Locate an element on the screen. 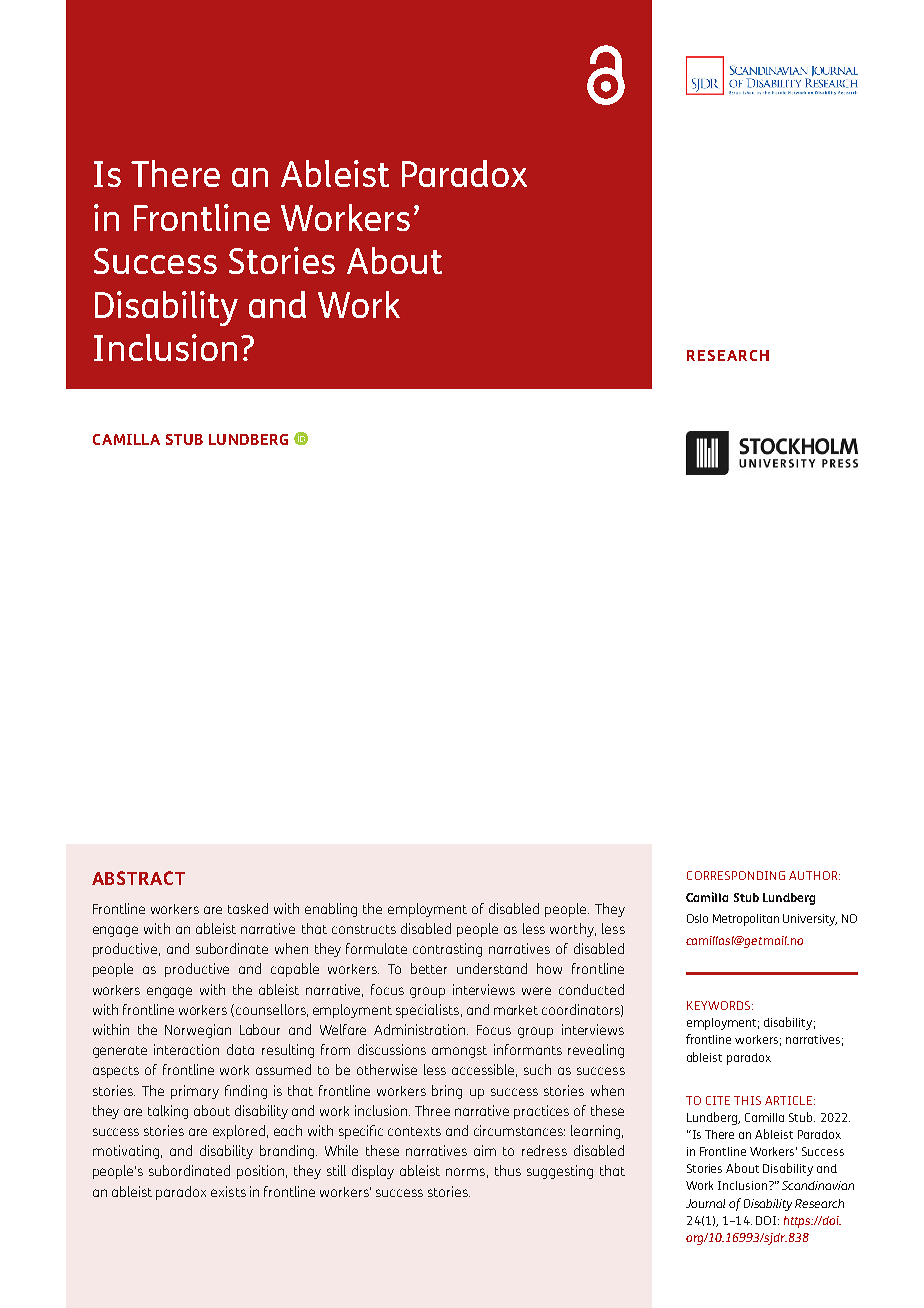 Image resolution: width=924 pixels, height=1308 pixels. ABSTRACT is located at coordinates (138, 878).
